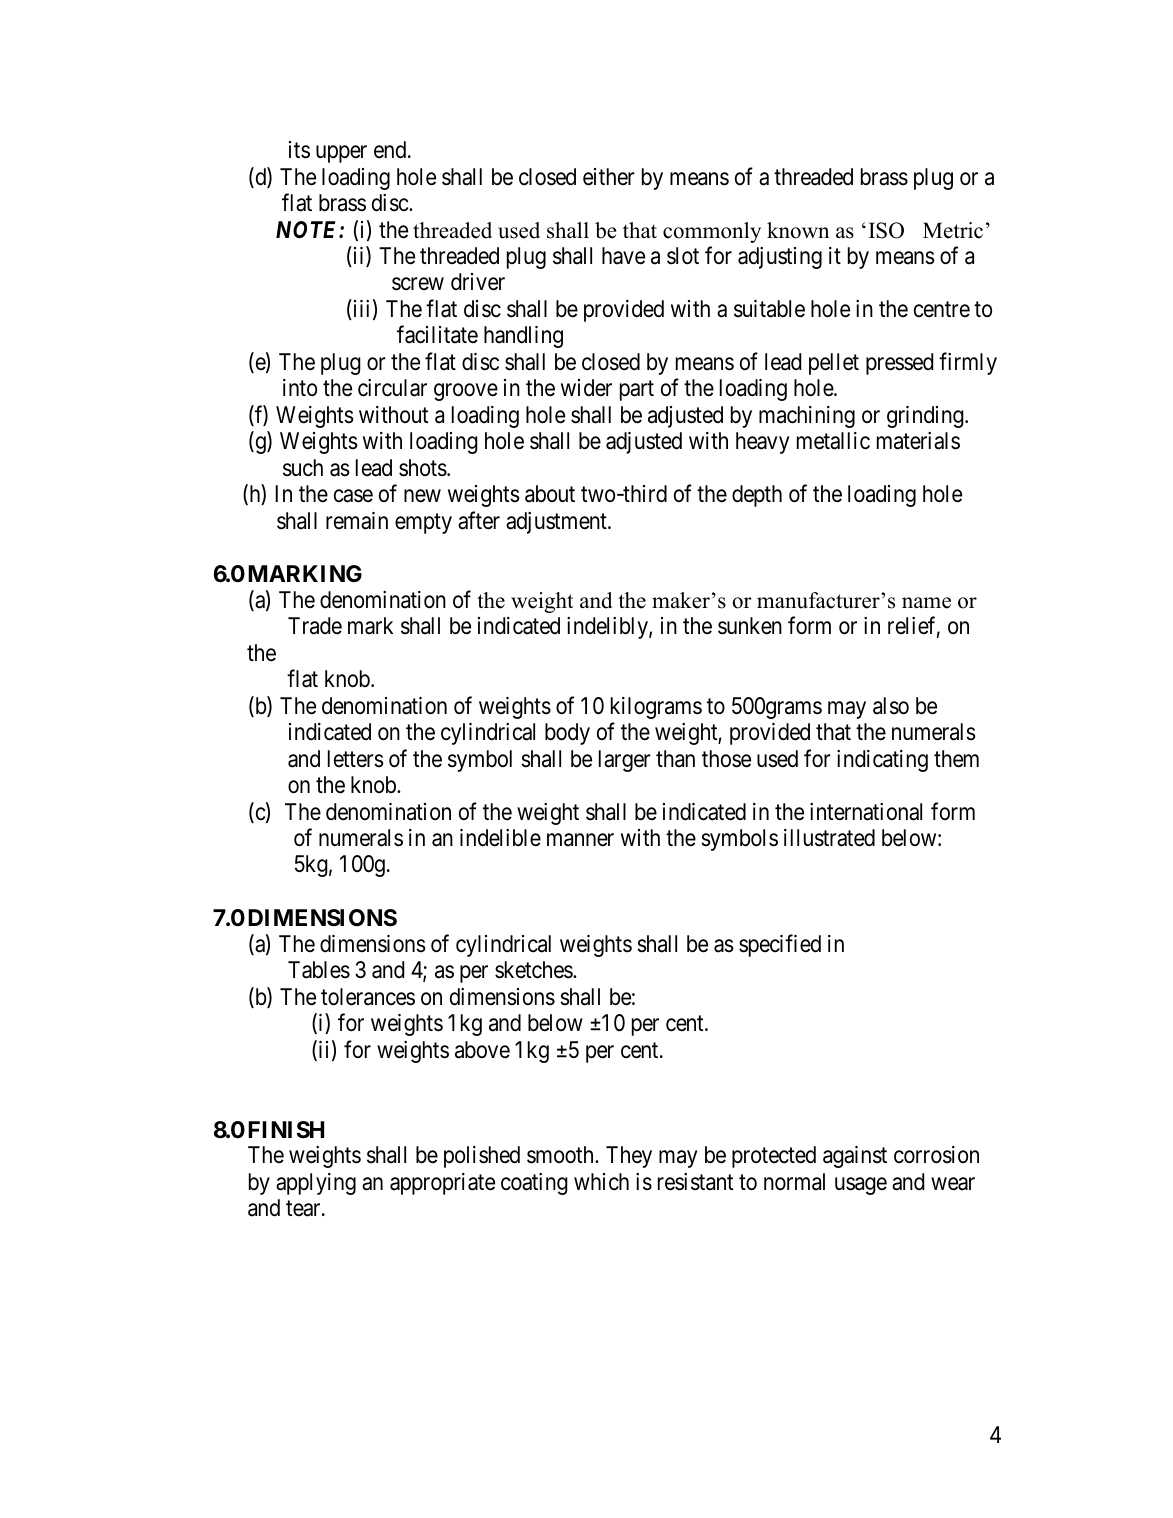 This image has height=1518, width=1173. I want to click on Trade, so click(315, 626).
